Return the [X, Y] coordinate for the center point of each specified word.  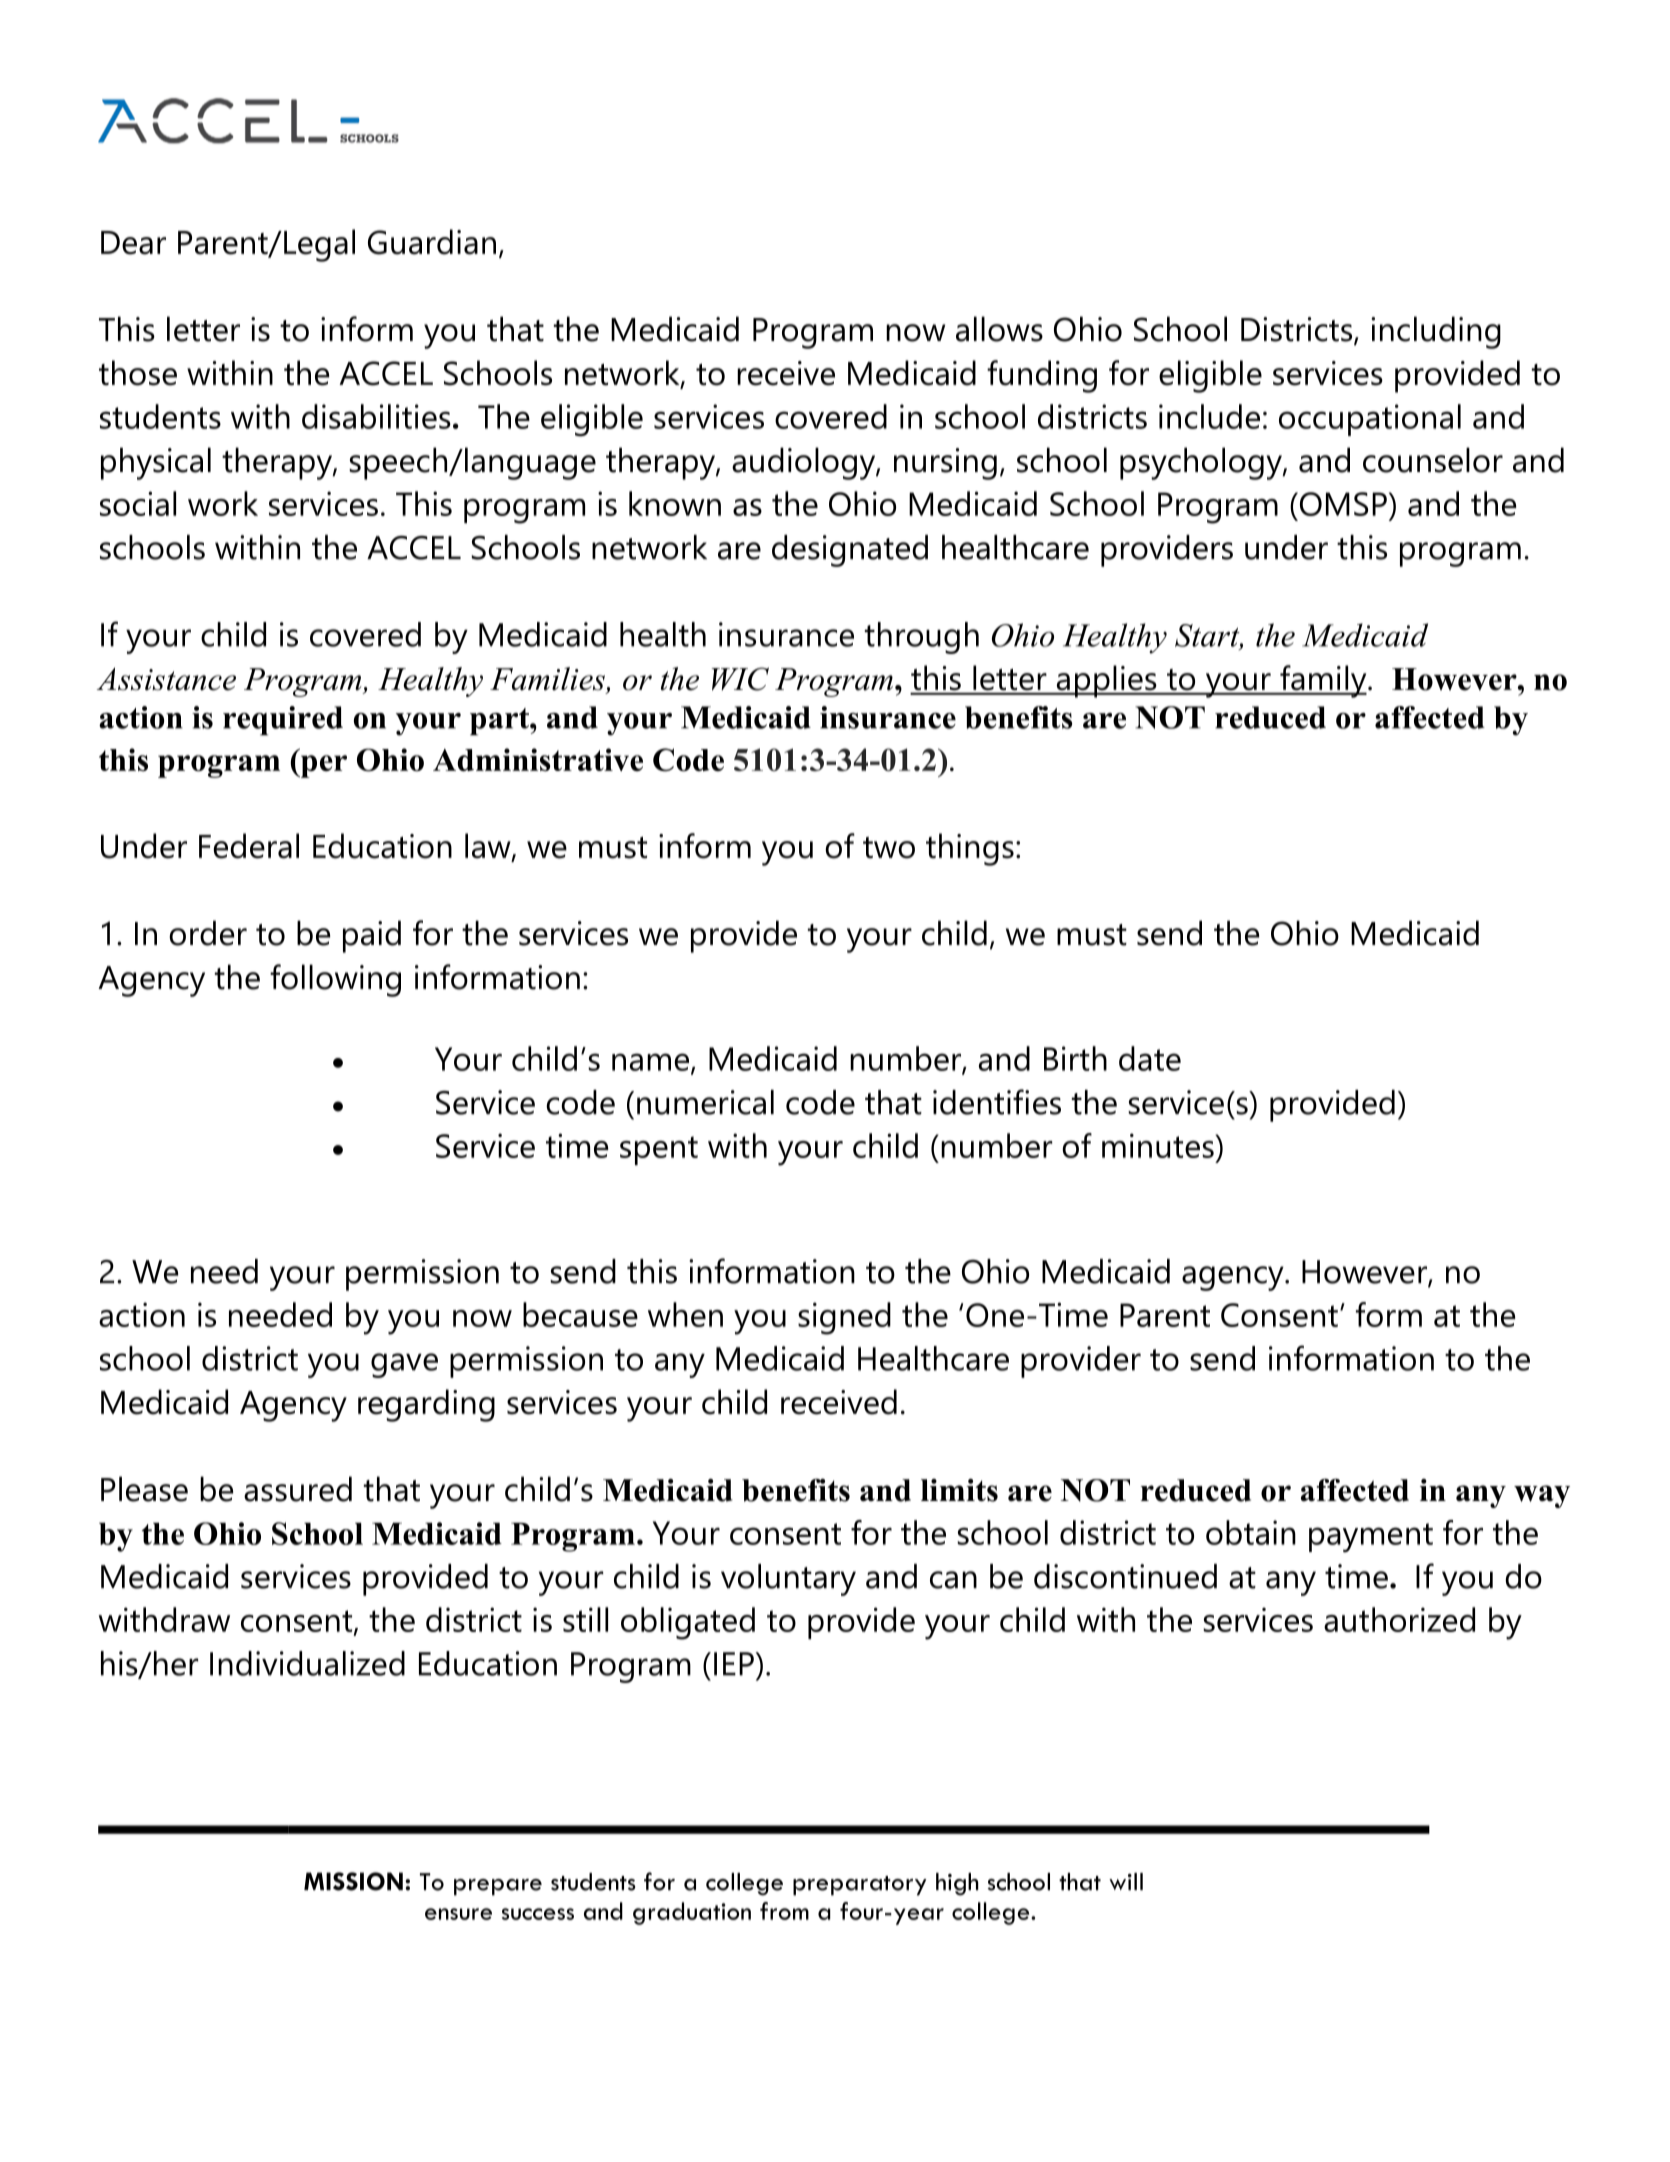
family [1323, 681]
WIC [740, 679]
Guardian [432, 242]
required [283, 721]
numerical [705, 1102]
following [335, 980]
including [1436, 332]
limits [959, 1490]
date [1150, 1058]
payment [1371, 1537]
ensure [458, 1914]
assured [298, 1489]
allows [999, 329]
